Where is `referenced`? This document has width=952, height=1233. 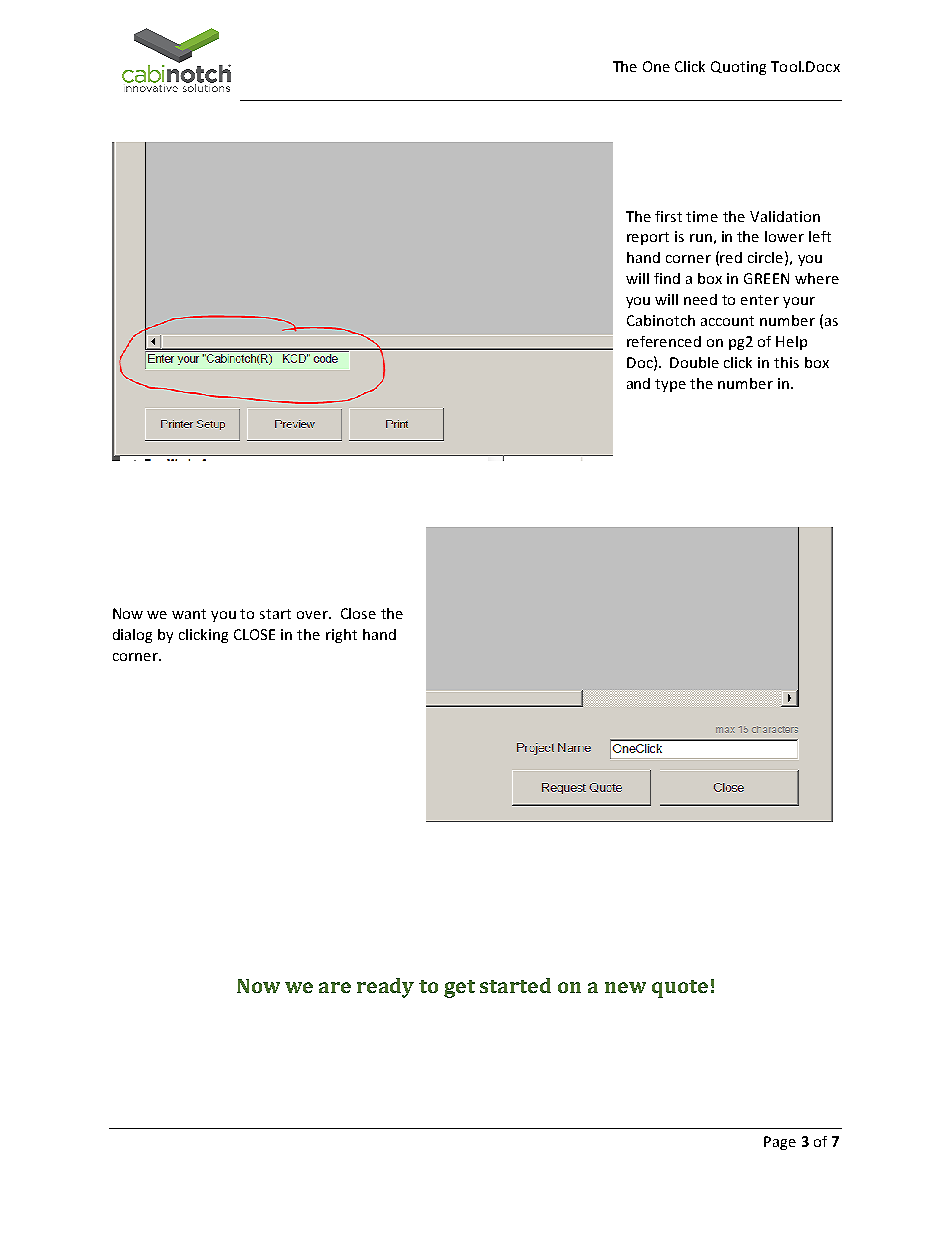
referenced is located at coordinates (664, 341).
